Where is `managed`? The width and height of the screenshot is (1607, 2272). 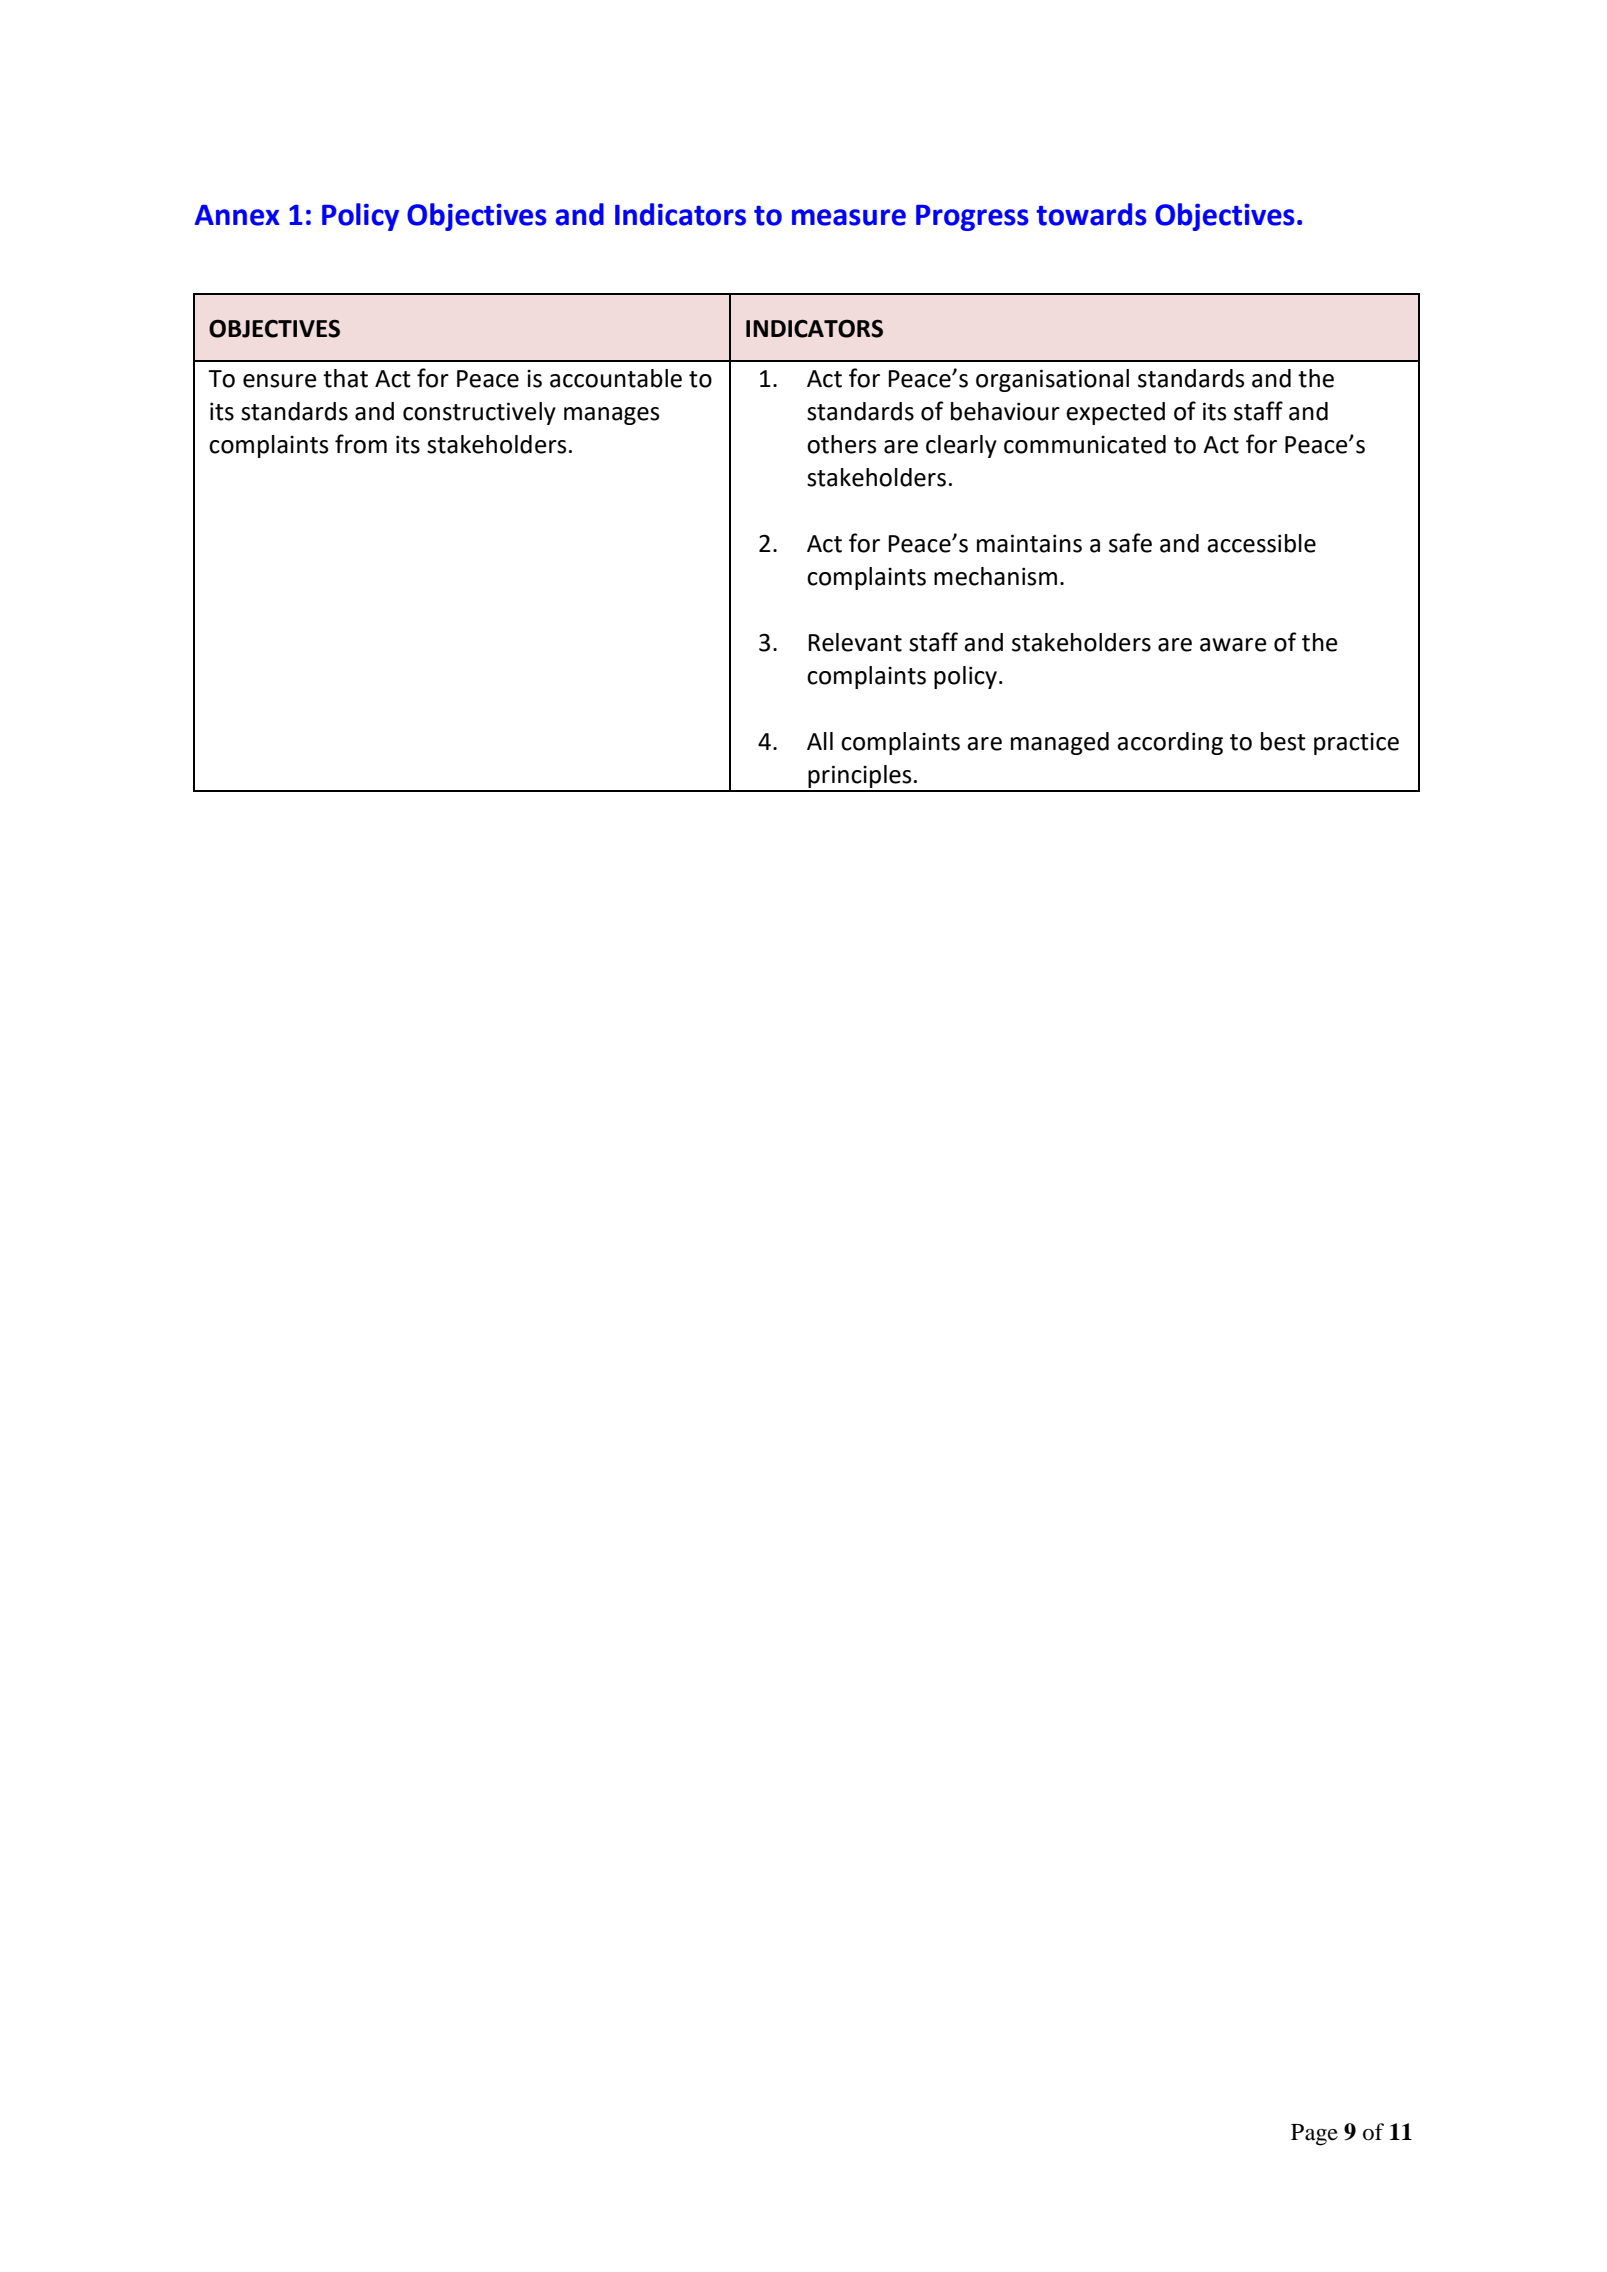 managed is located at coordinates (1060, 743).
